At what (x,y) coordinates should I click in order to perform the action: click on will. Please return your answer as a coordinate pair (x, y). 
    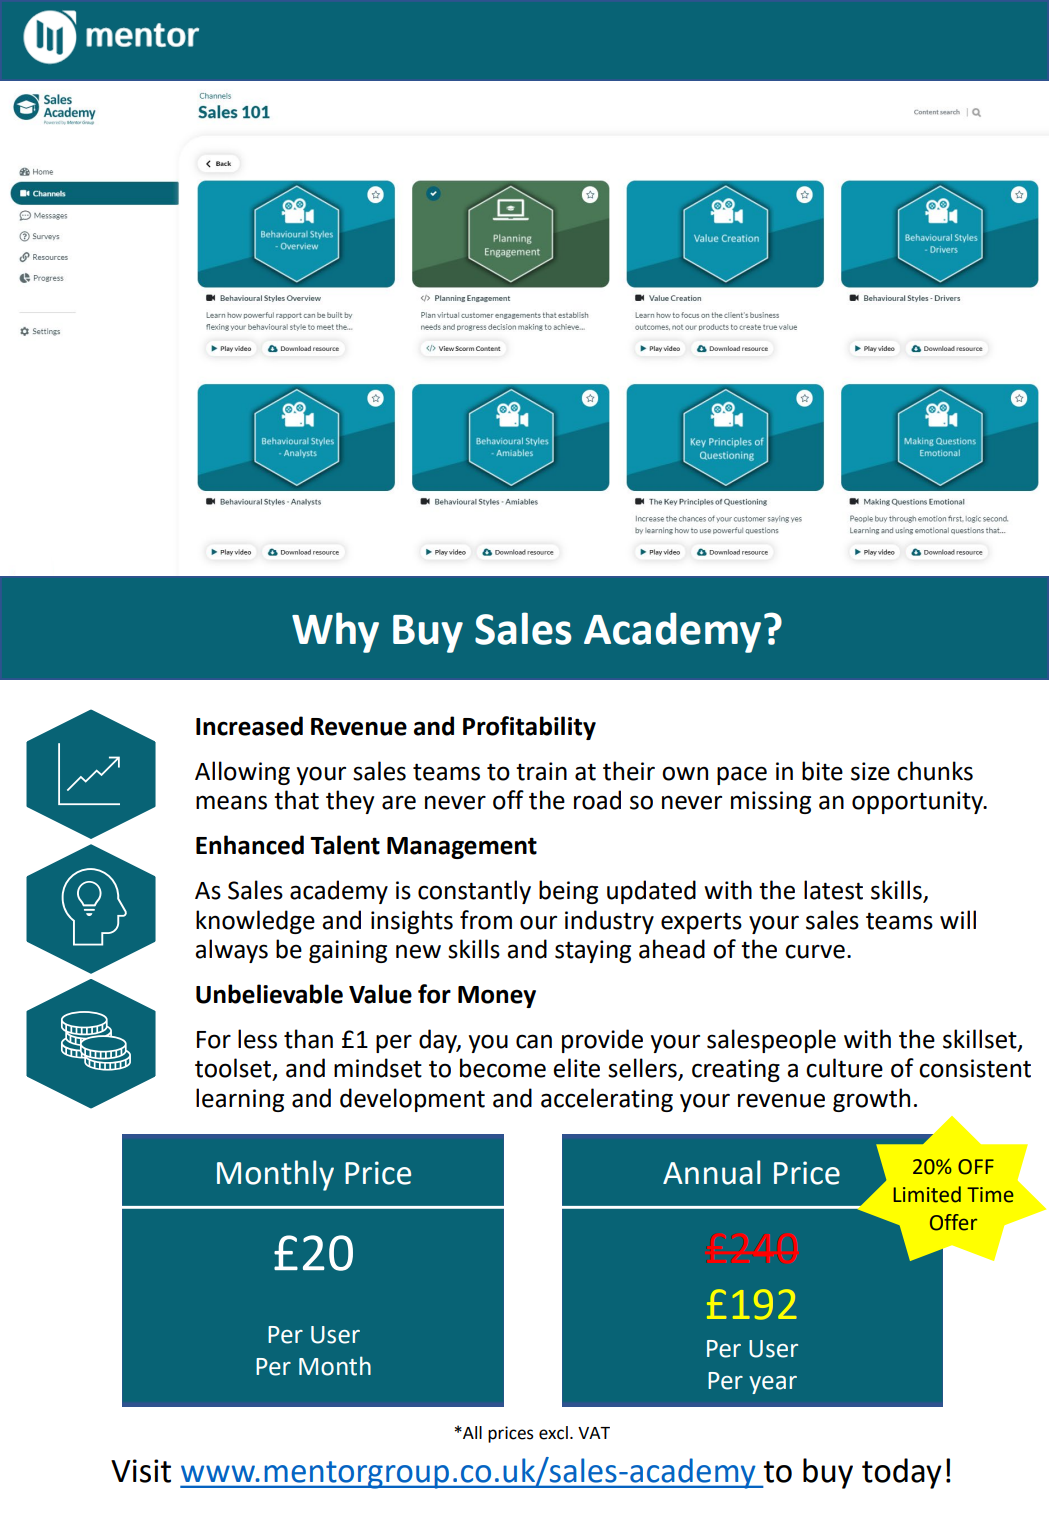
    Looking at the image, I should click on (958, 919).
